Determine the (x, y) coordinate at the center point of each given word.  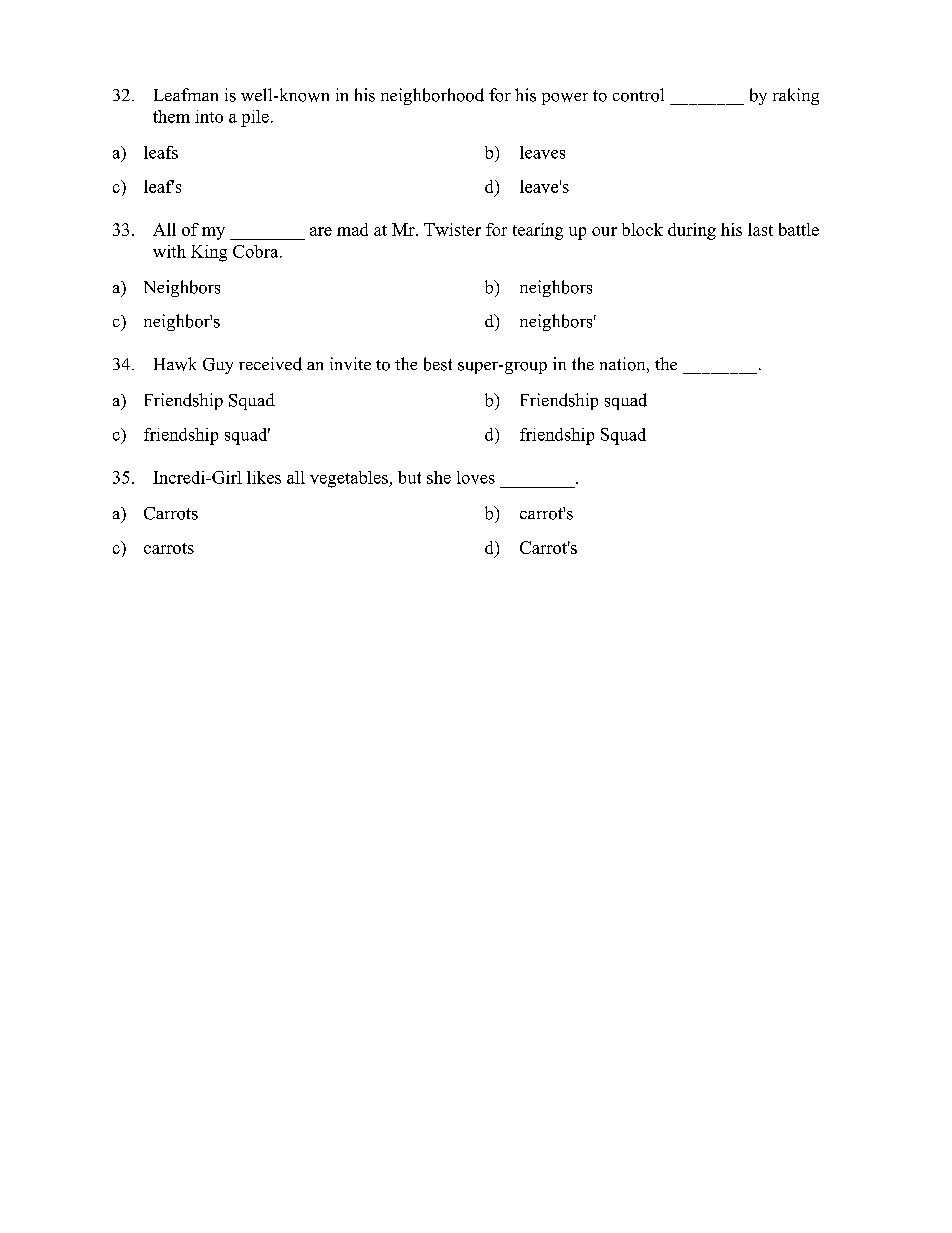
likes (264, 477)
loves (476, 477)
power (565, 99)
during (692, 231)
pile (255, 118)
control (638, 95)
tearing (538, 231)
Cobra (257, 251)
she (439, 477)
